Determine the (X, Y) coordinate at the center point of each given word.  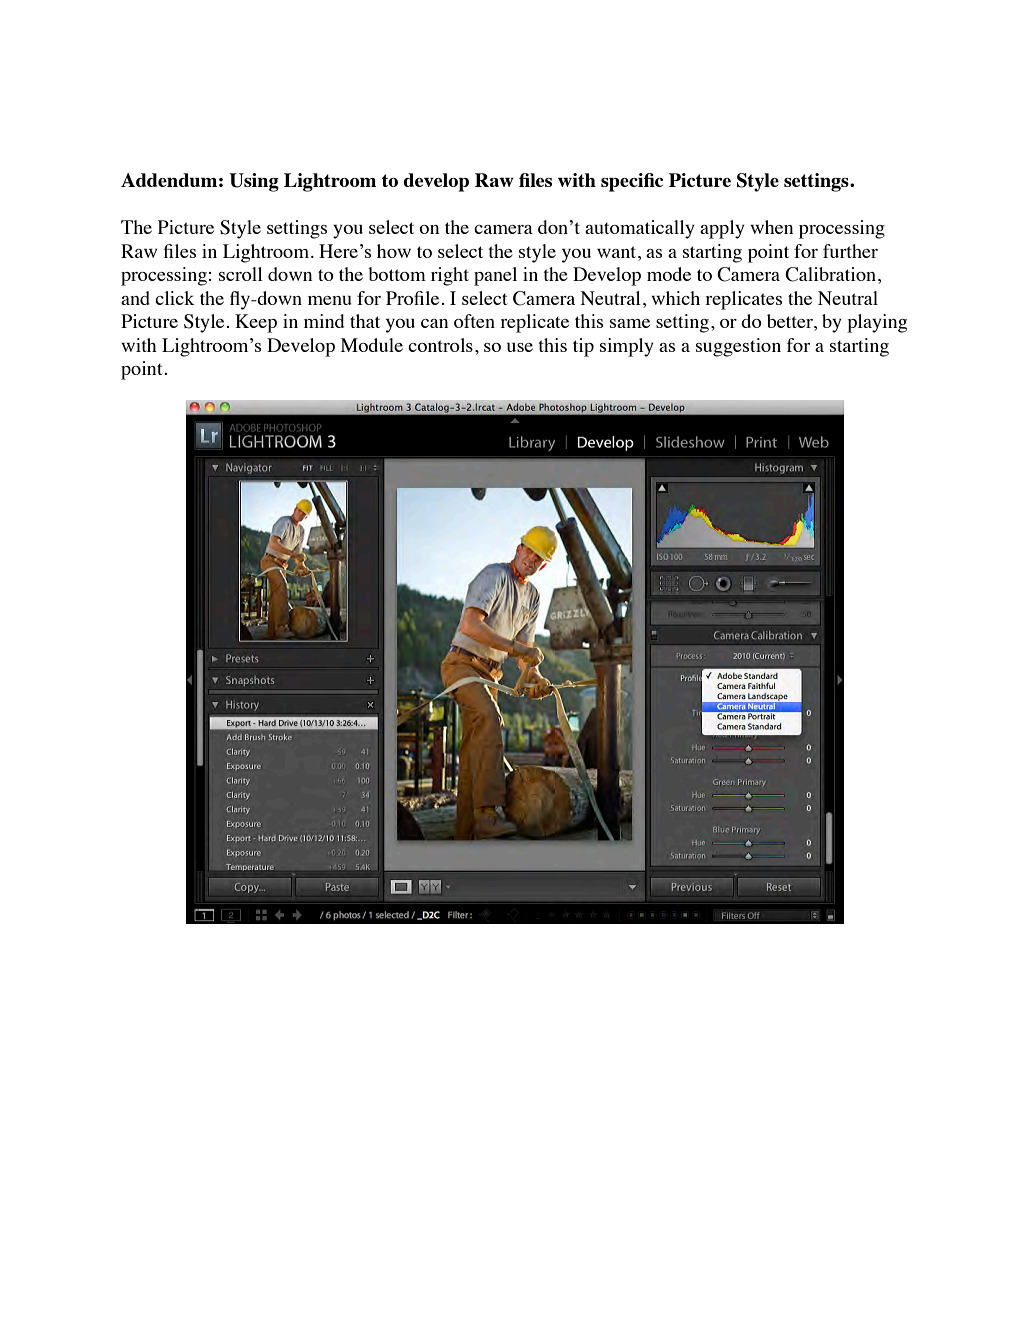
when (772, 227)
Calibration (830, 274)
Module (372, 345)
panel (495, 276)
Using (254, 182)
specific (632, 182)
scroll (241, 274)
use (520, 347)
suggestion (738, 347)
